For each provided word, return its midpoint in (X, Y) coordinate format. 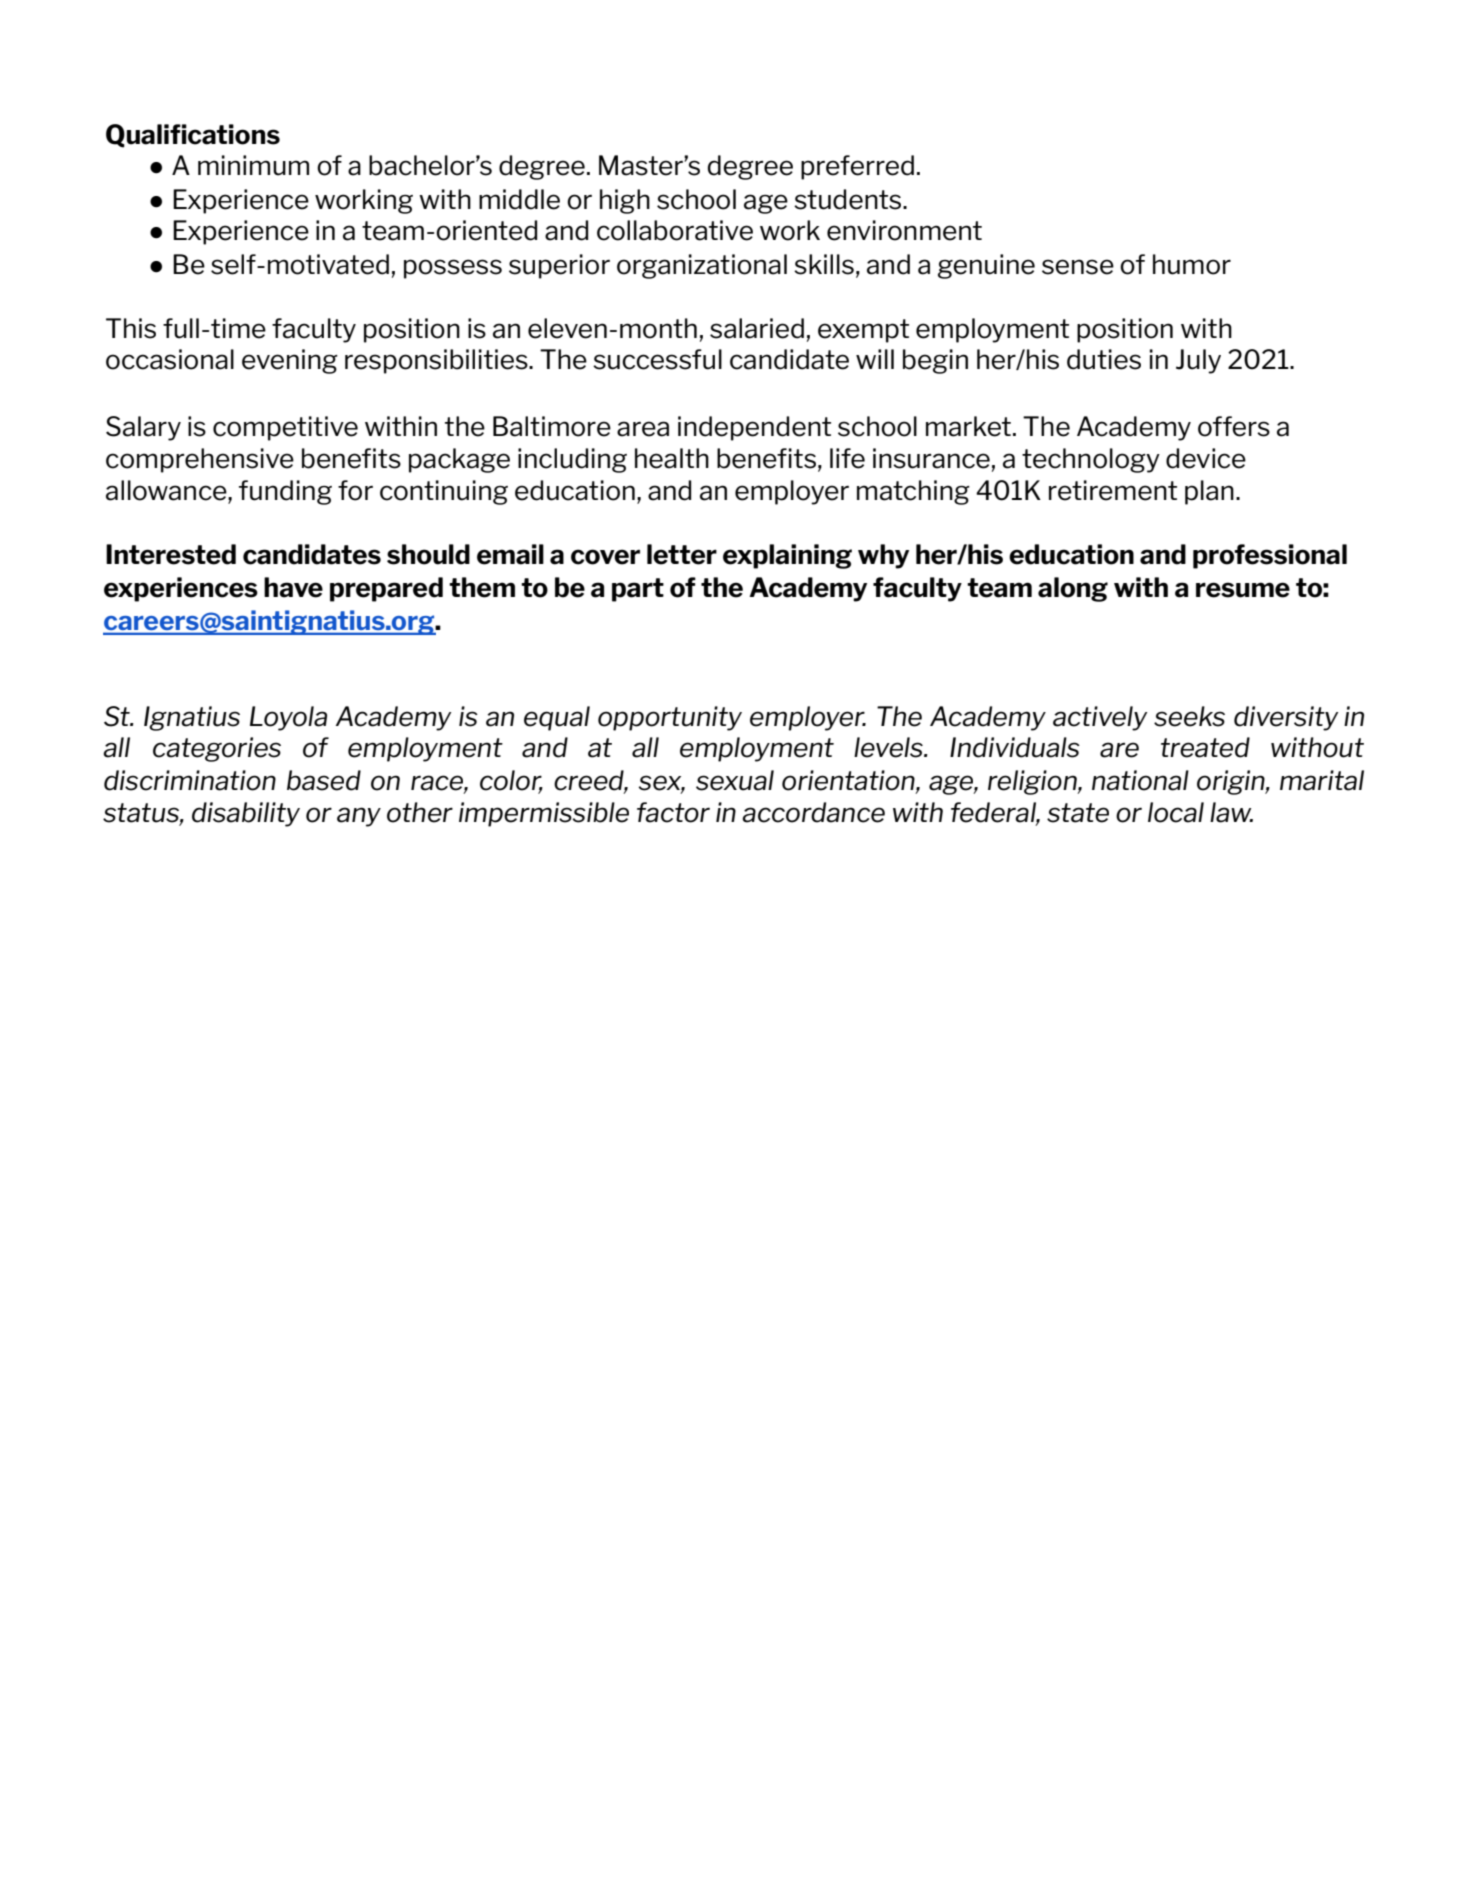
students (849, 199)
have (293, 587)
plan (1209, 492)
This (131, 328)
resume (1243, 590)
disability (246, 814)
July (1198, 361)
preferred (857, 167)
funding (285, 492)
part (638, 590)
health (672, 458)
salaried (757, 328)
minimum (253, 165)
